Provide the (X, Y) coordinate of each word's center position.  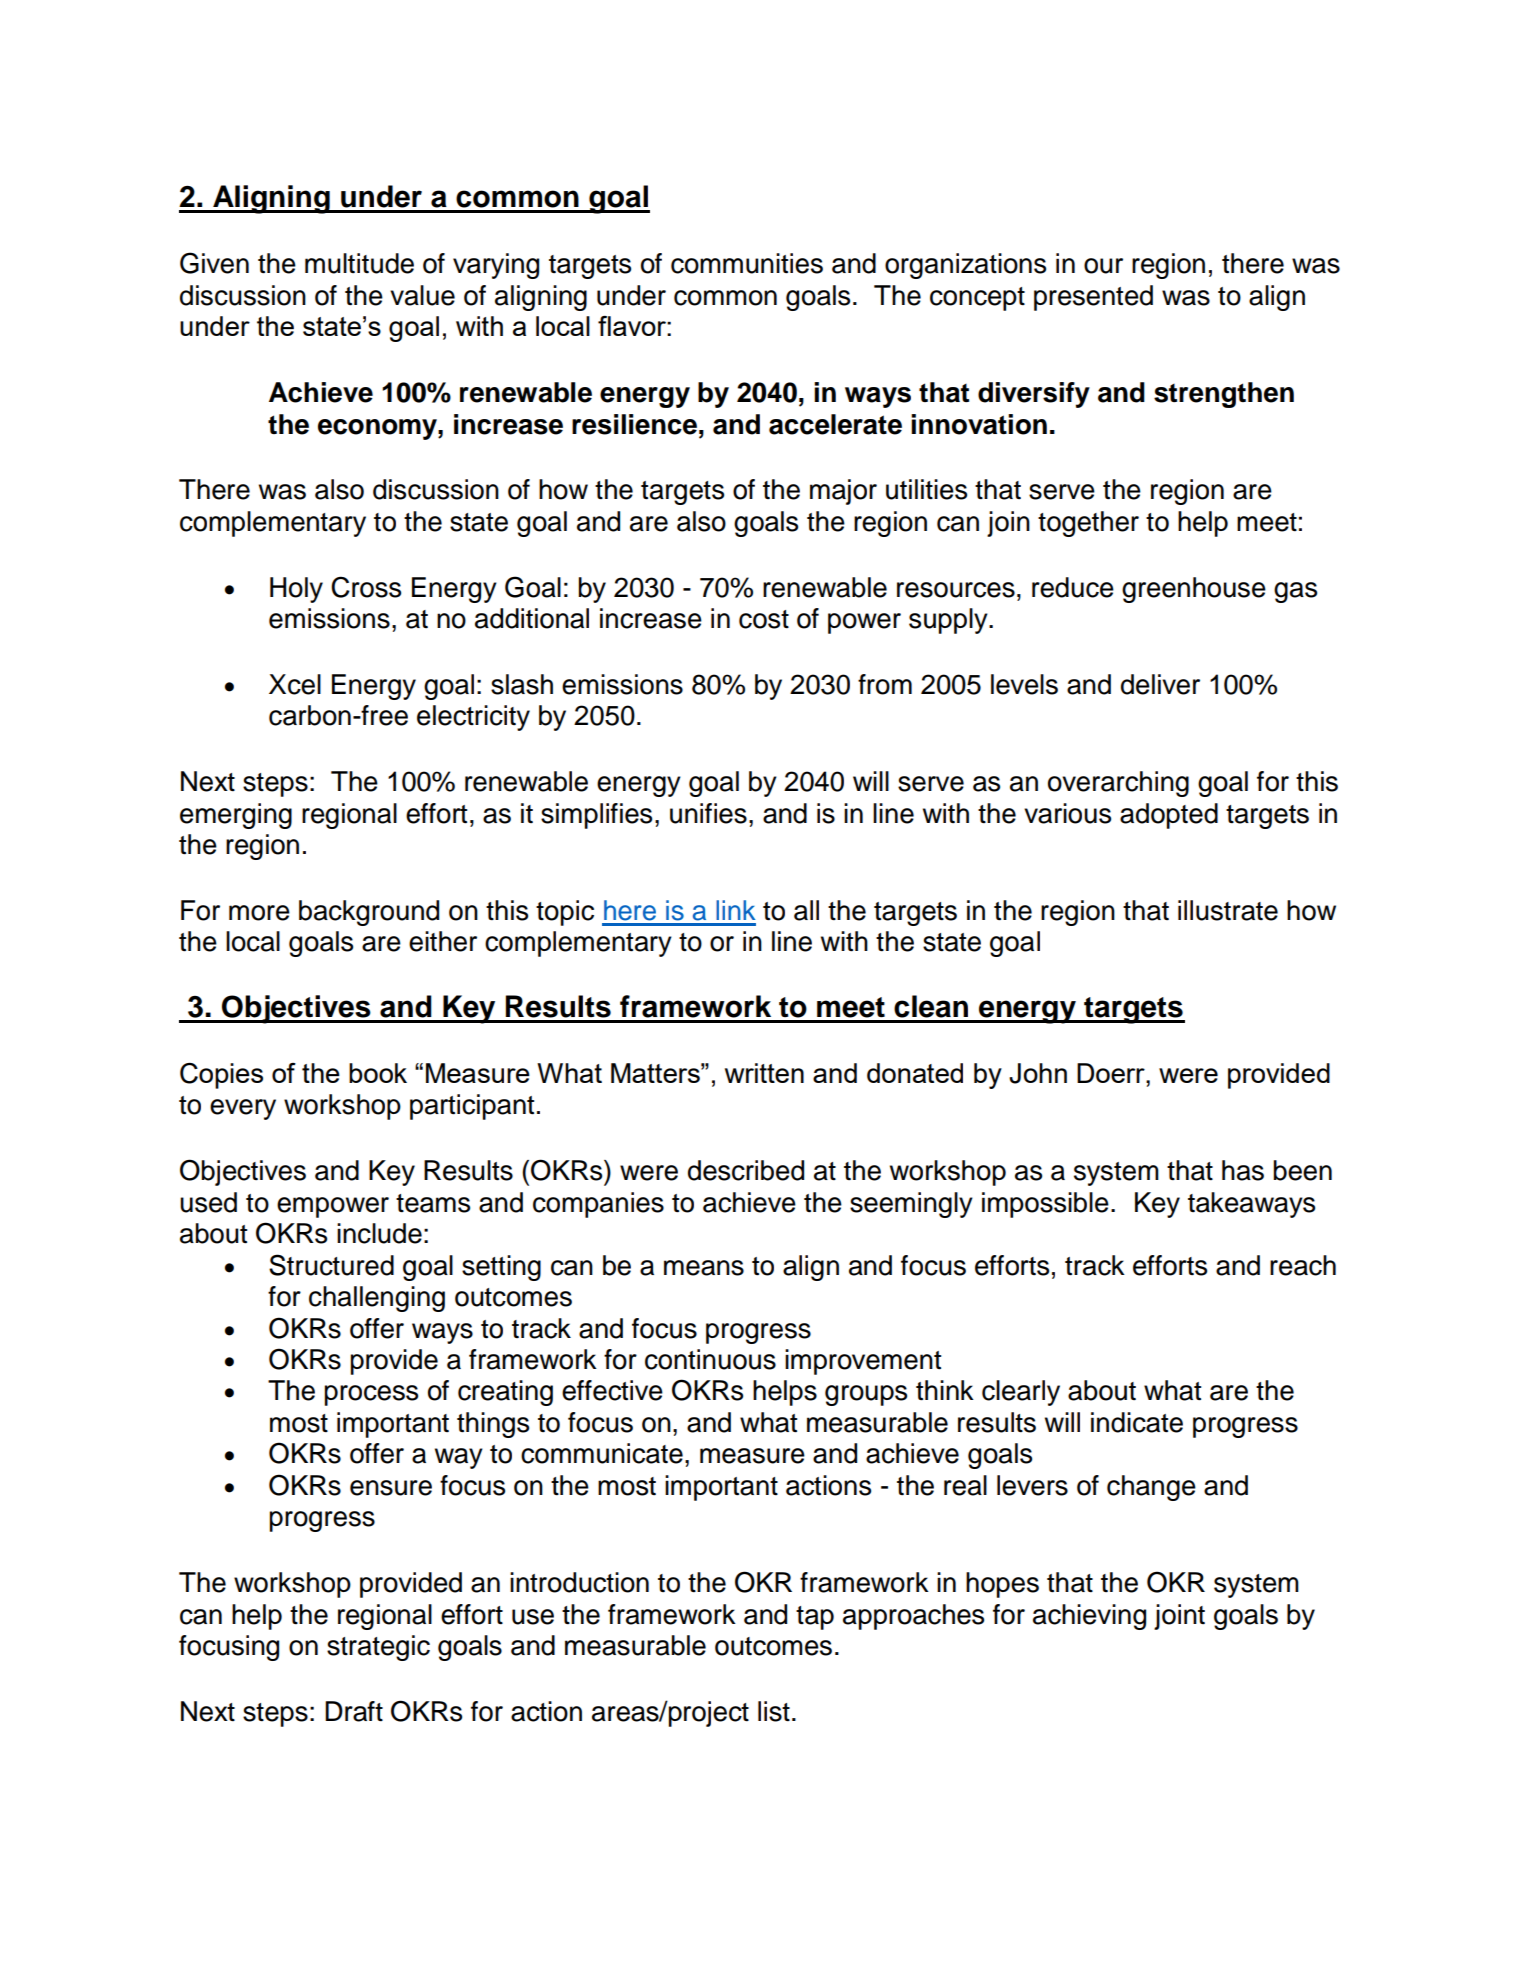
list (774, 1711)
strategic (378, 1648)
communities (747, 263)
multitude (359, 263)
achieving (1089, 1617)
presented (1093, 298)
